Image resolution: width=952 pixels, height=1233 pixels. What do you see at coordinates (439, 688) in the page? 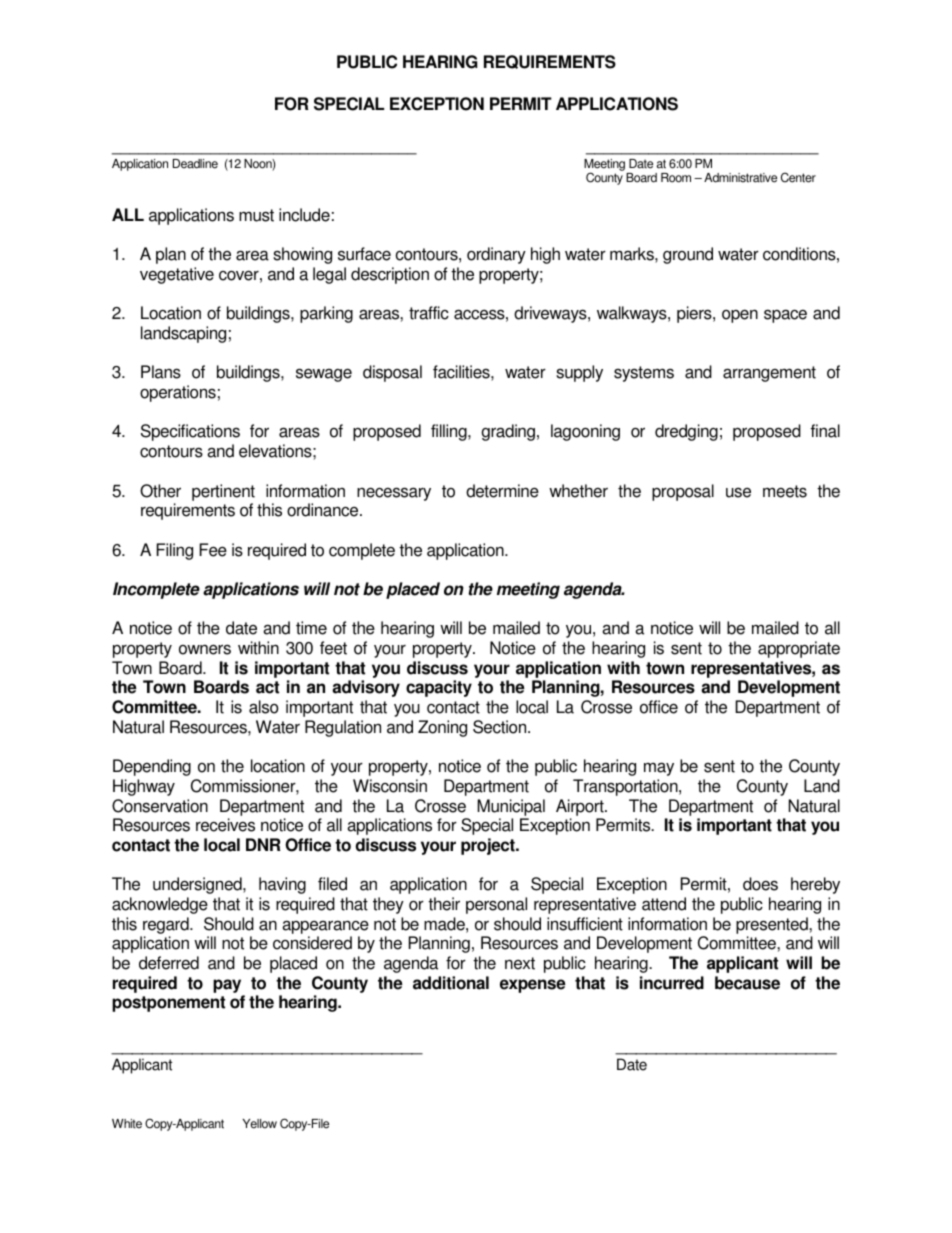
I see `capacity` at bounding box center [439, 688].
